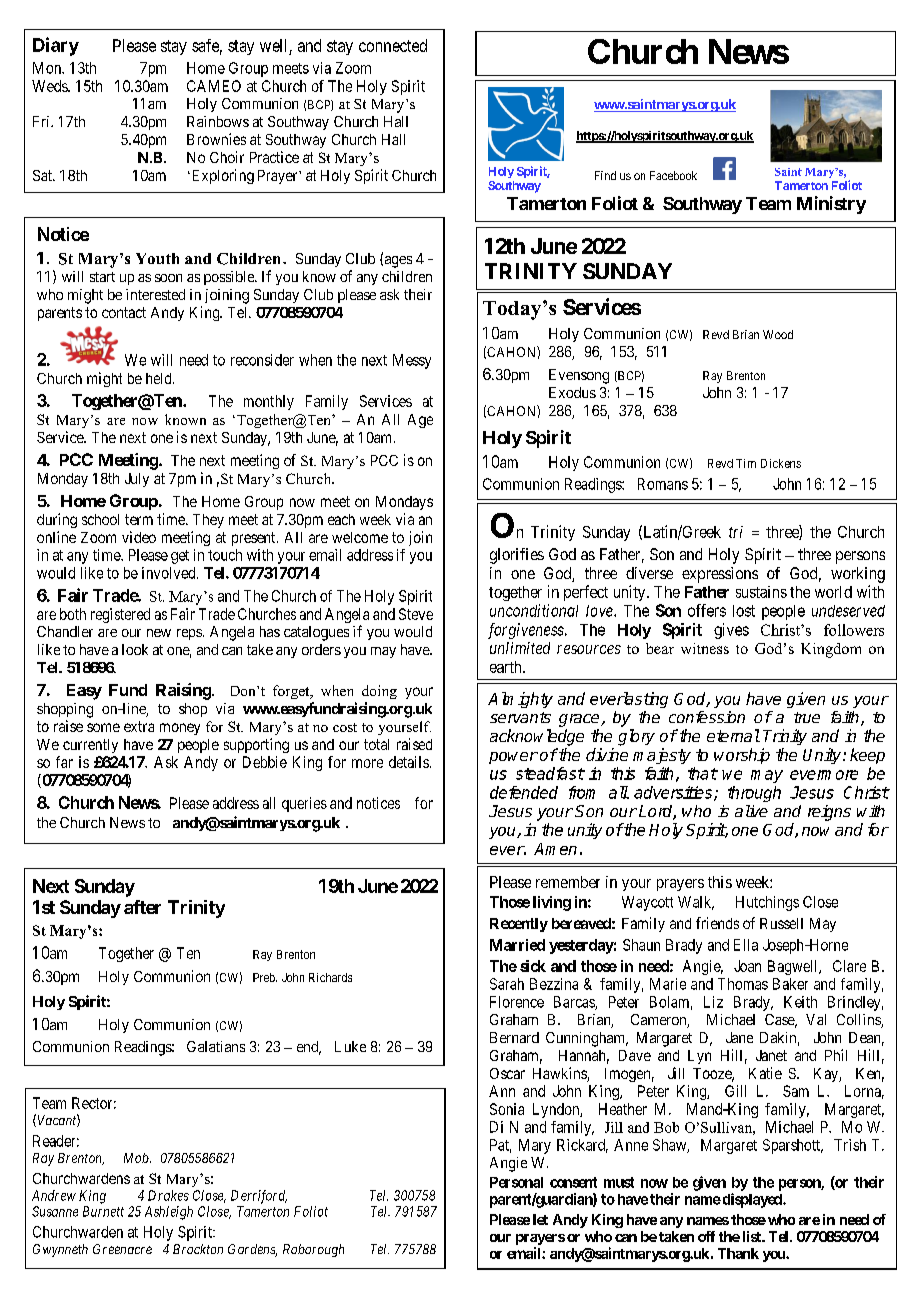  Describe the element at coordinates (160, 378) in the screenshot. I see `held` at that location.
